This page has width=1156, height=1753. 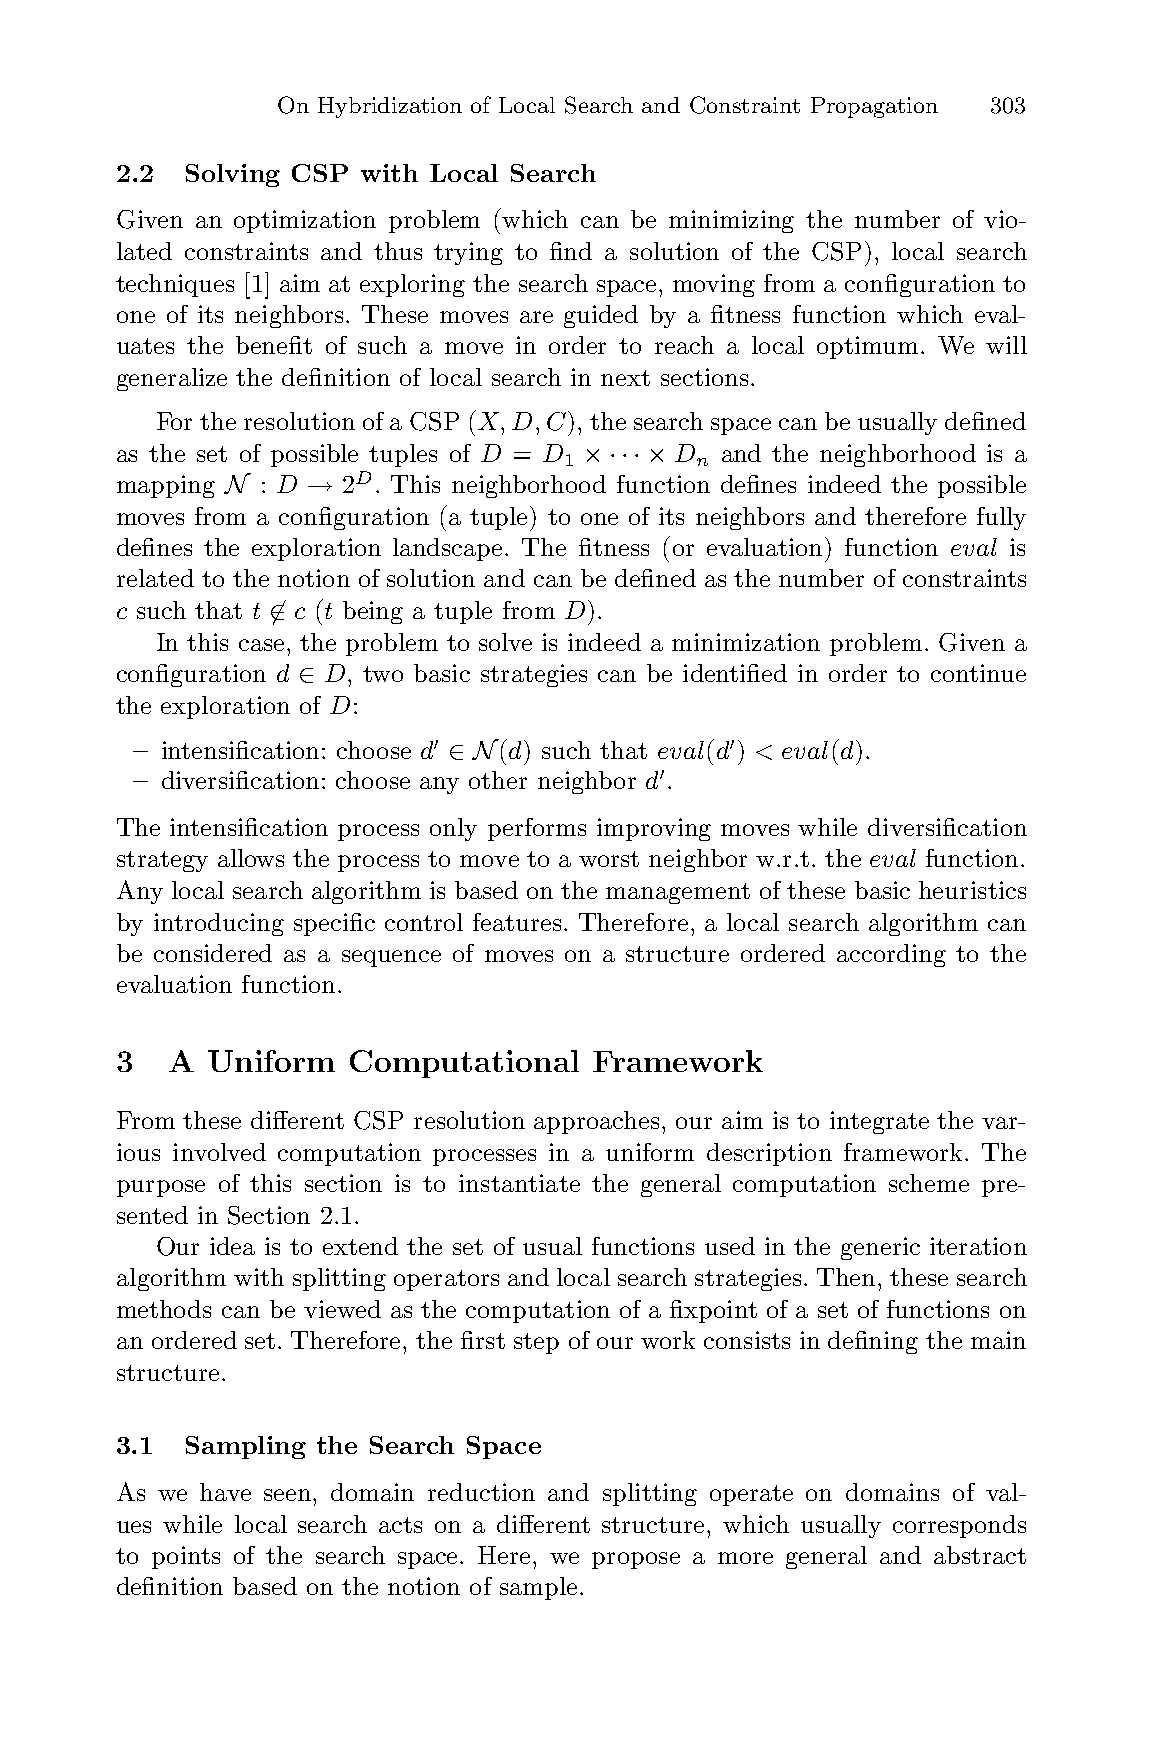 What do you see at coordinates (880, 1248) in the page?
I see `generic` at bounding box center [880, 1248].
